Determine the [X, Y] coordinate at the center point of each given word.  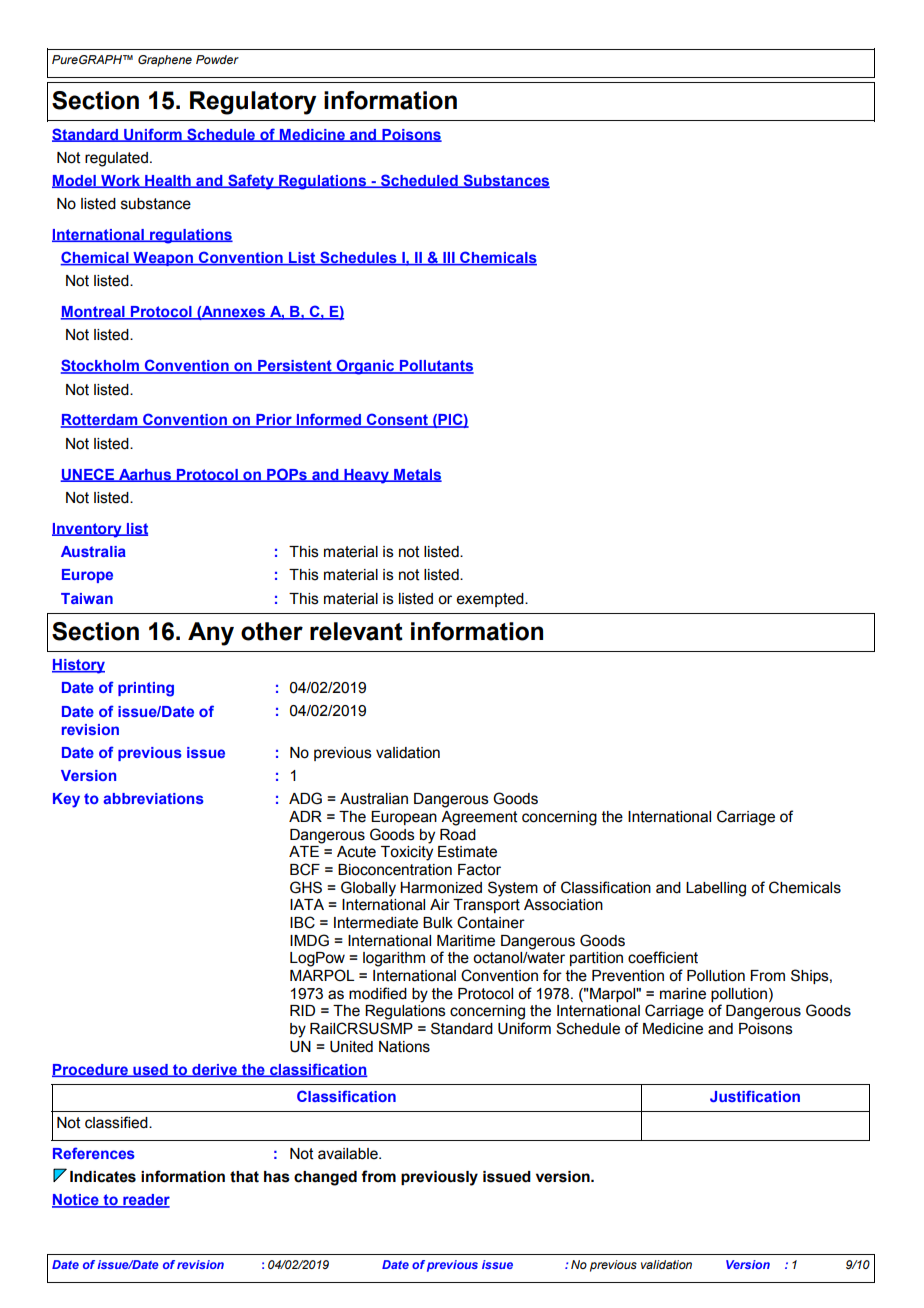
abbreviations [153, 798]
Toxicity [407, 853]
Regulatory [253, 103]
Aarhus [145, 475]
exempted [491, 600]
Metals [417, 475]
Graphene [165, 61]
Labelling [716, 889]
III [449, 258]
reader [145, 1201]
